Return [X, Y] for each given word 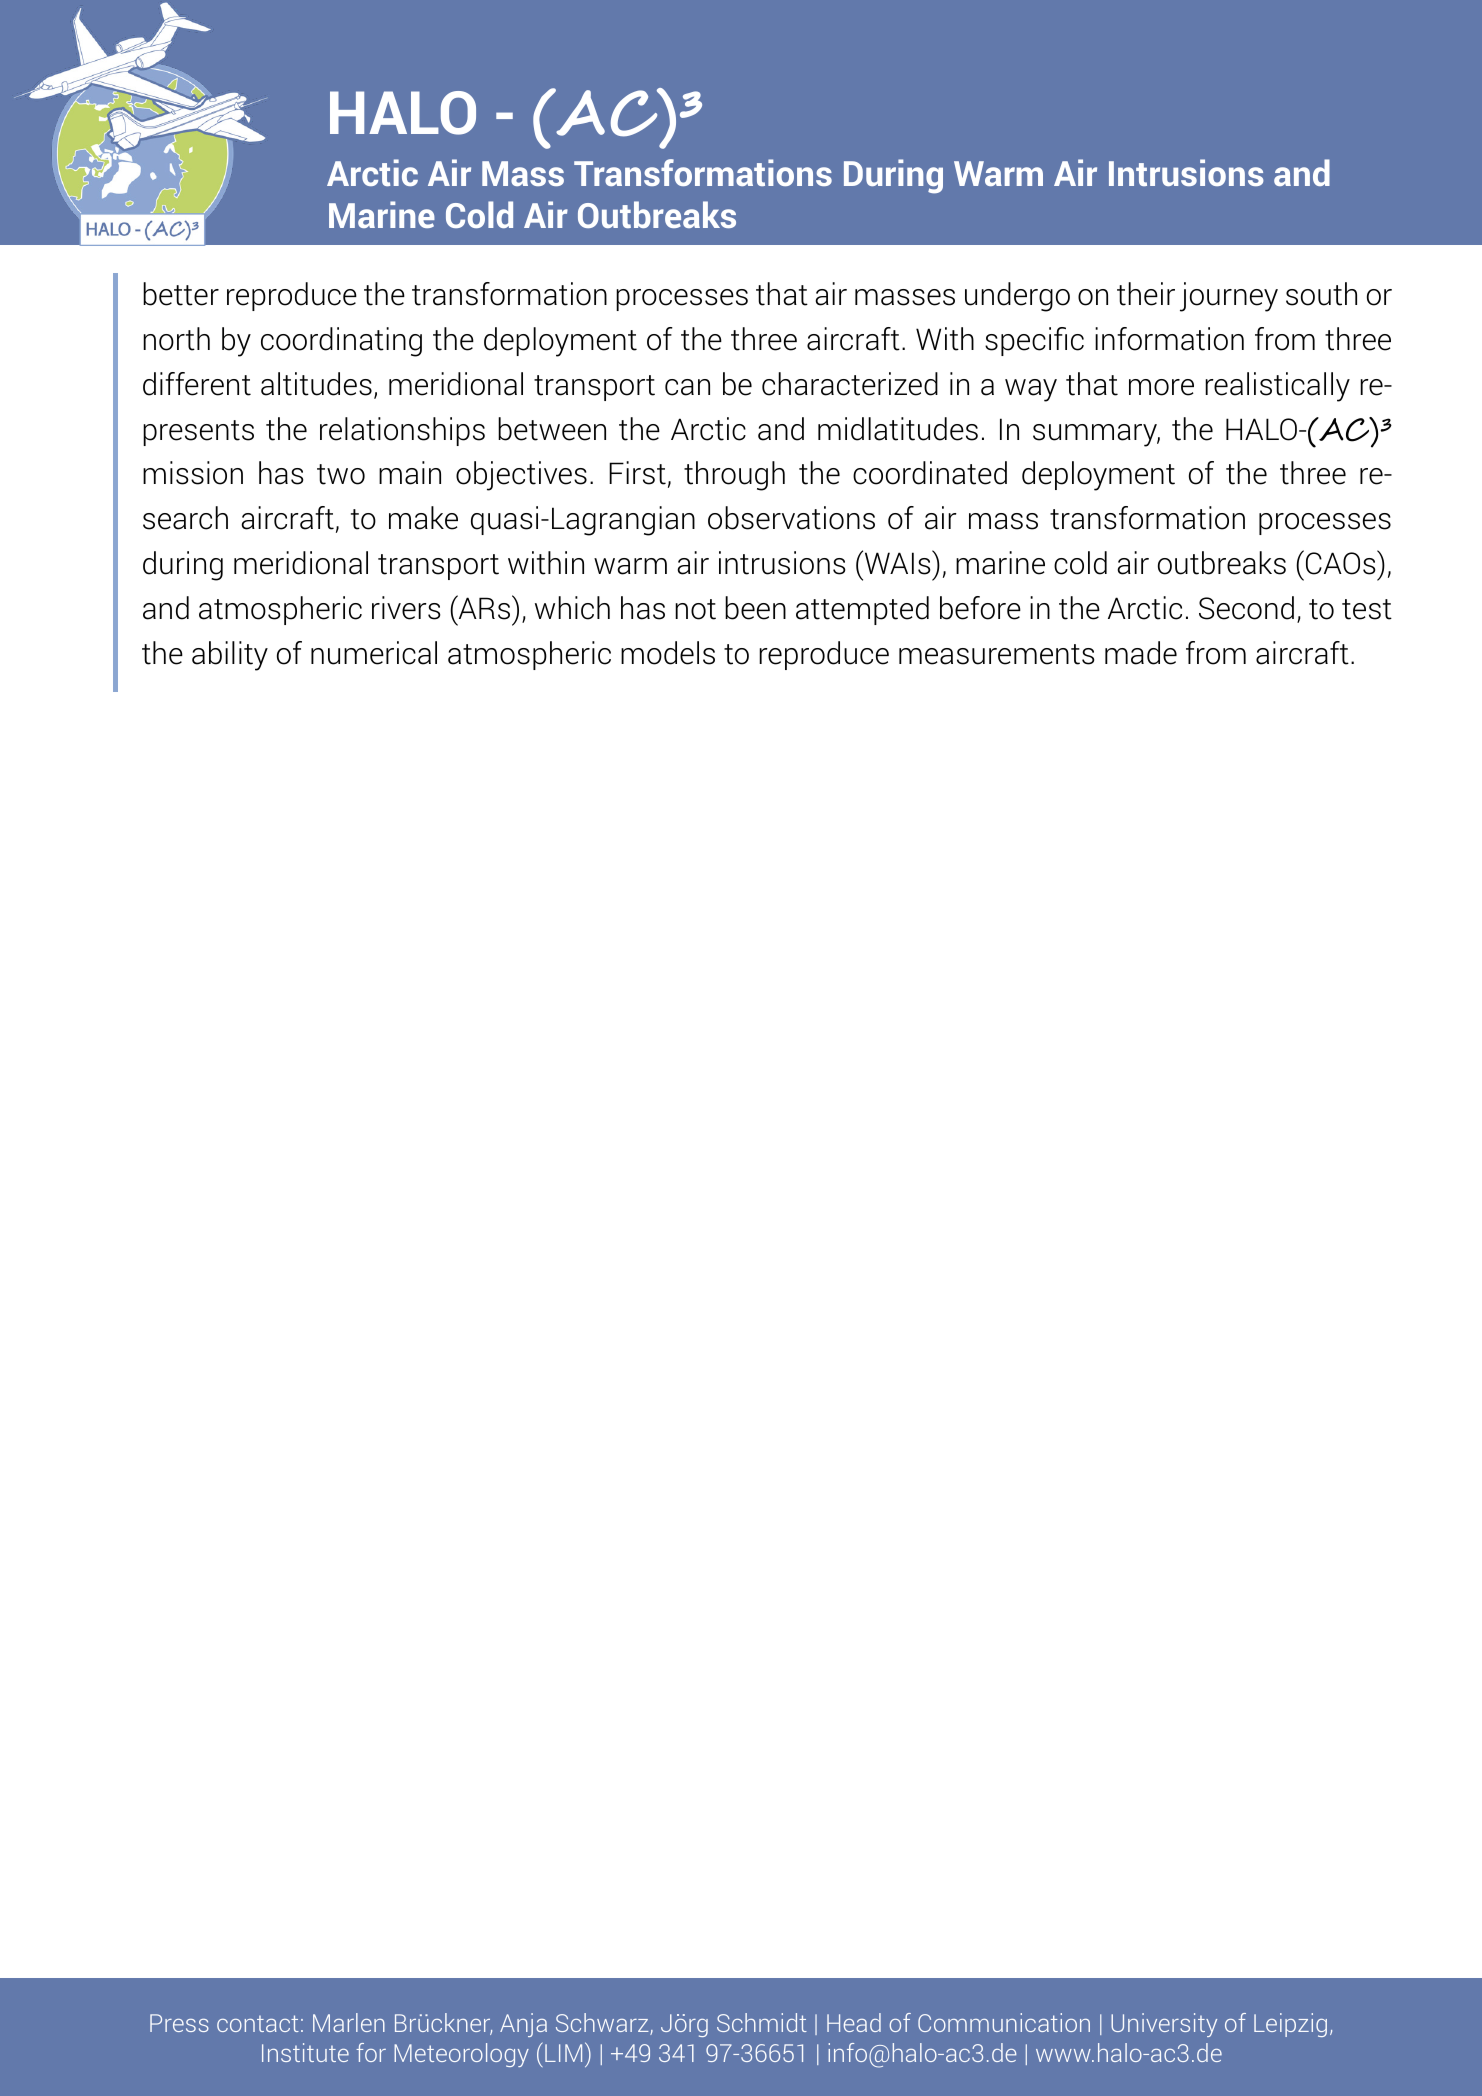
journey [1229, 297]
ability [230, 656]
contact [258, 2023]
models [668, 653]
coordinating [341, 342]
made [1141, 653]
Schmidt [762, 2022]
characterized [850, 384]
